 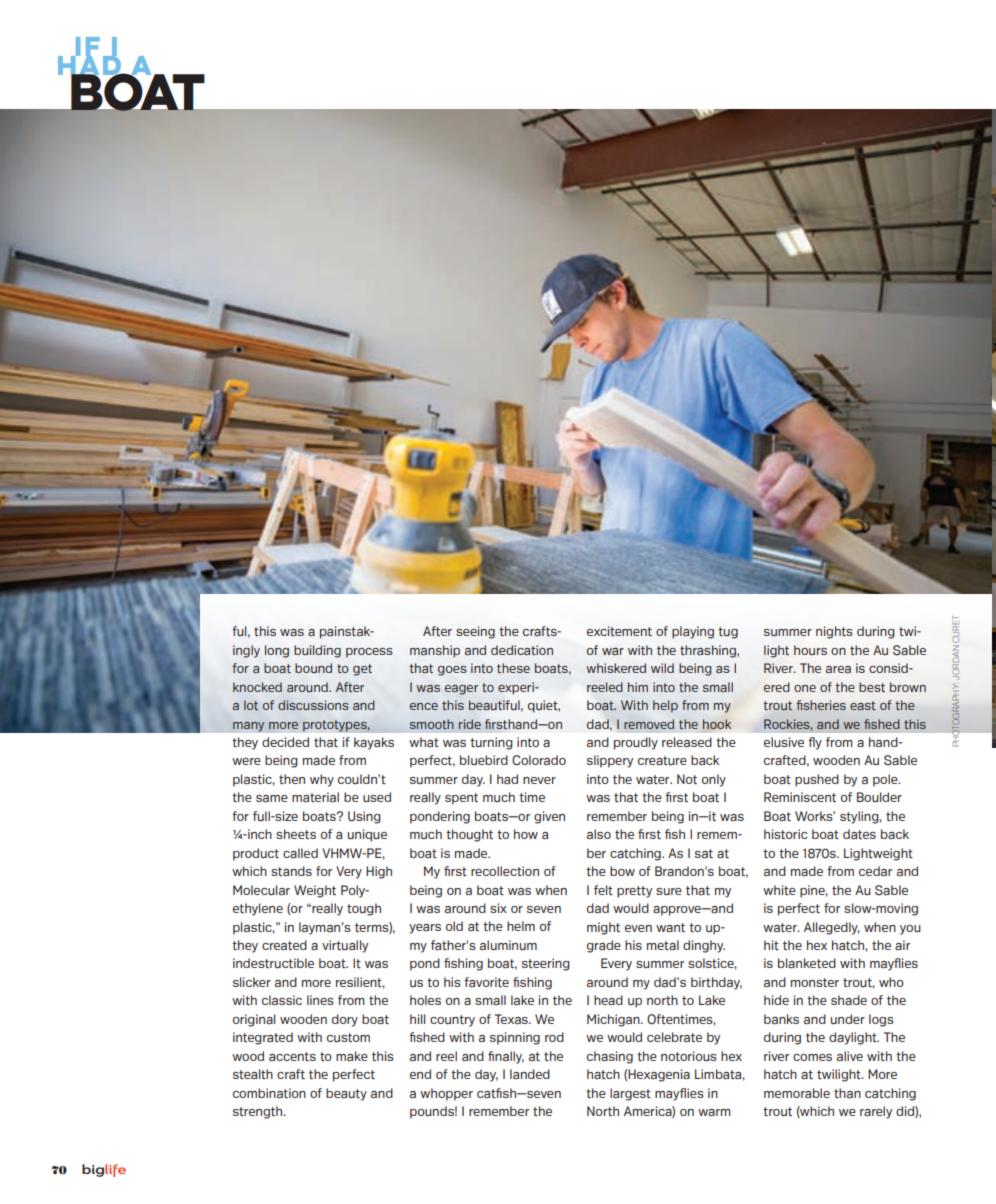 I want to click on excitement, so click(x=619, y=631).
